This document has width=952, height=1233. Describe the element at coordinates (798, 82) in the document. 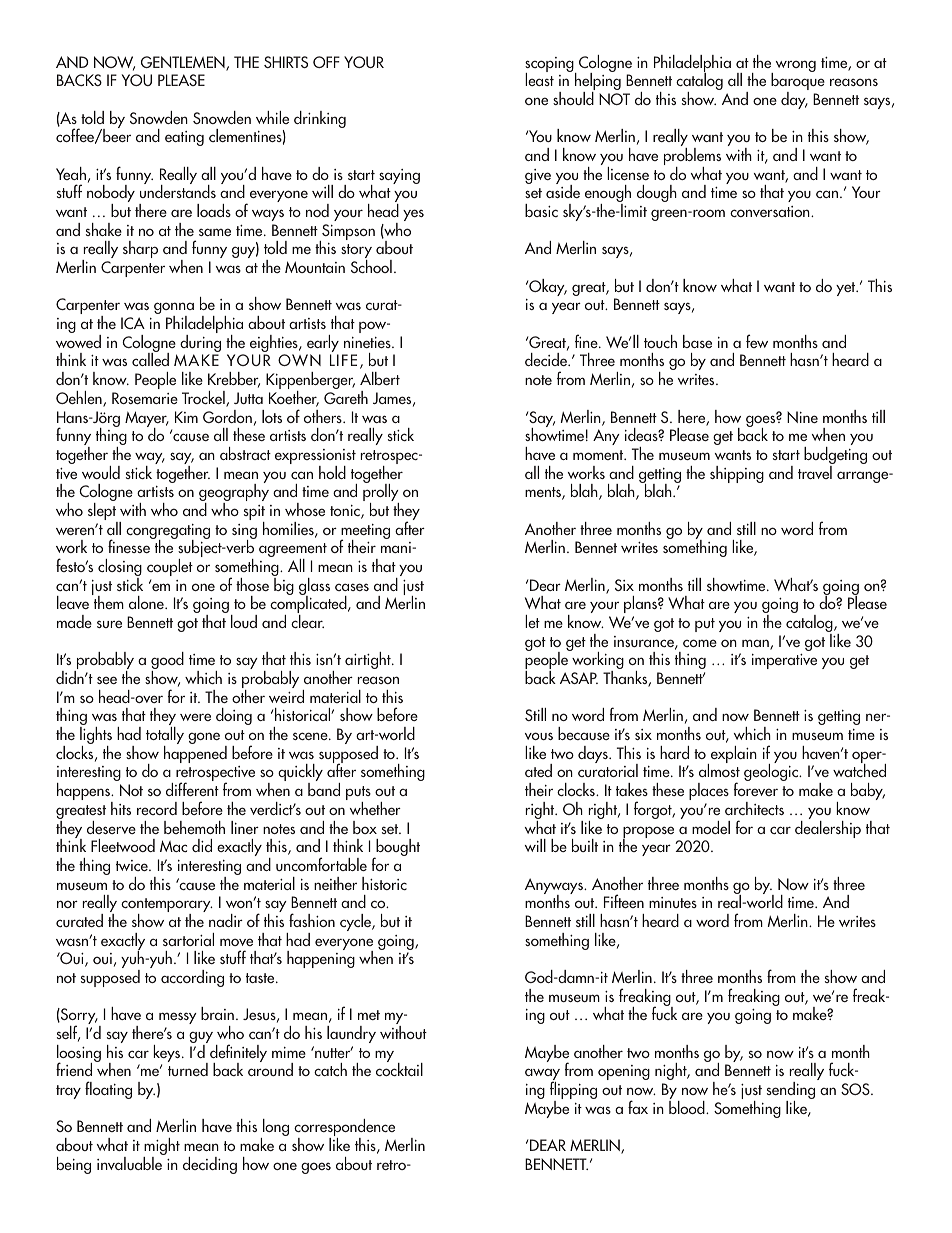

I see `baroque` at that location.
